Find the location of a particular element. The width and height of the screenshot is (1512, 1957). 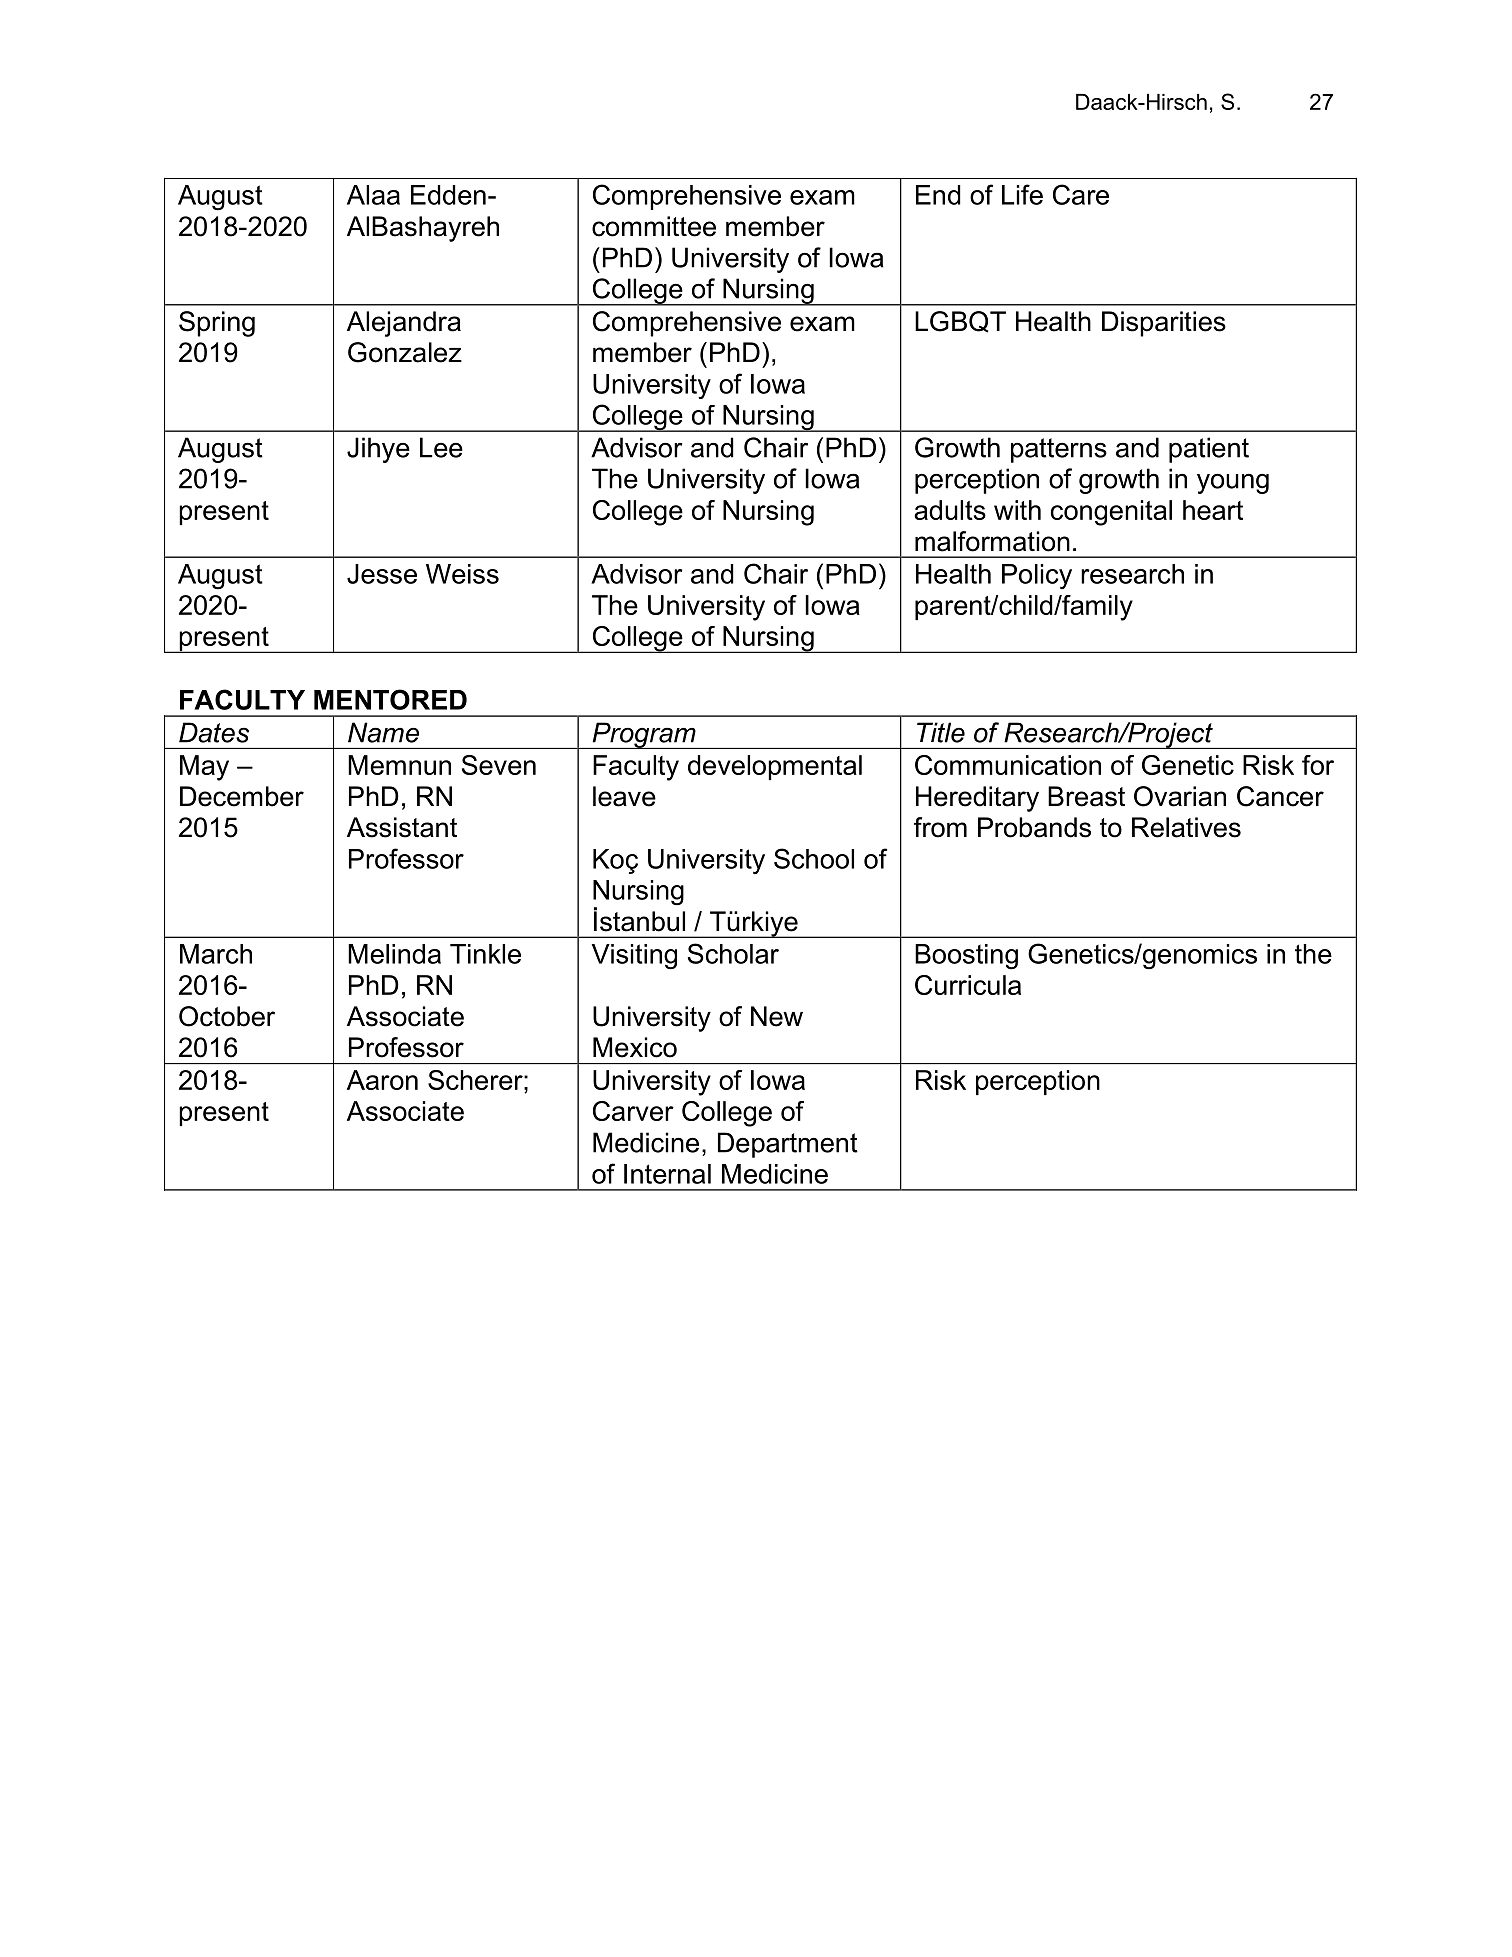

MENTORED is located at coordinates (390, 699).
